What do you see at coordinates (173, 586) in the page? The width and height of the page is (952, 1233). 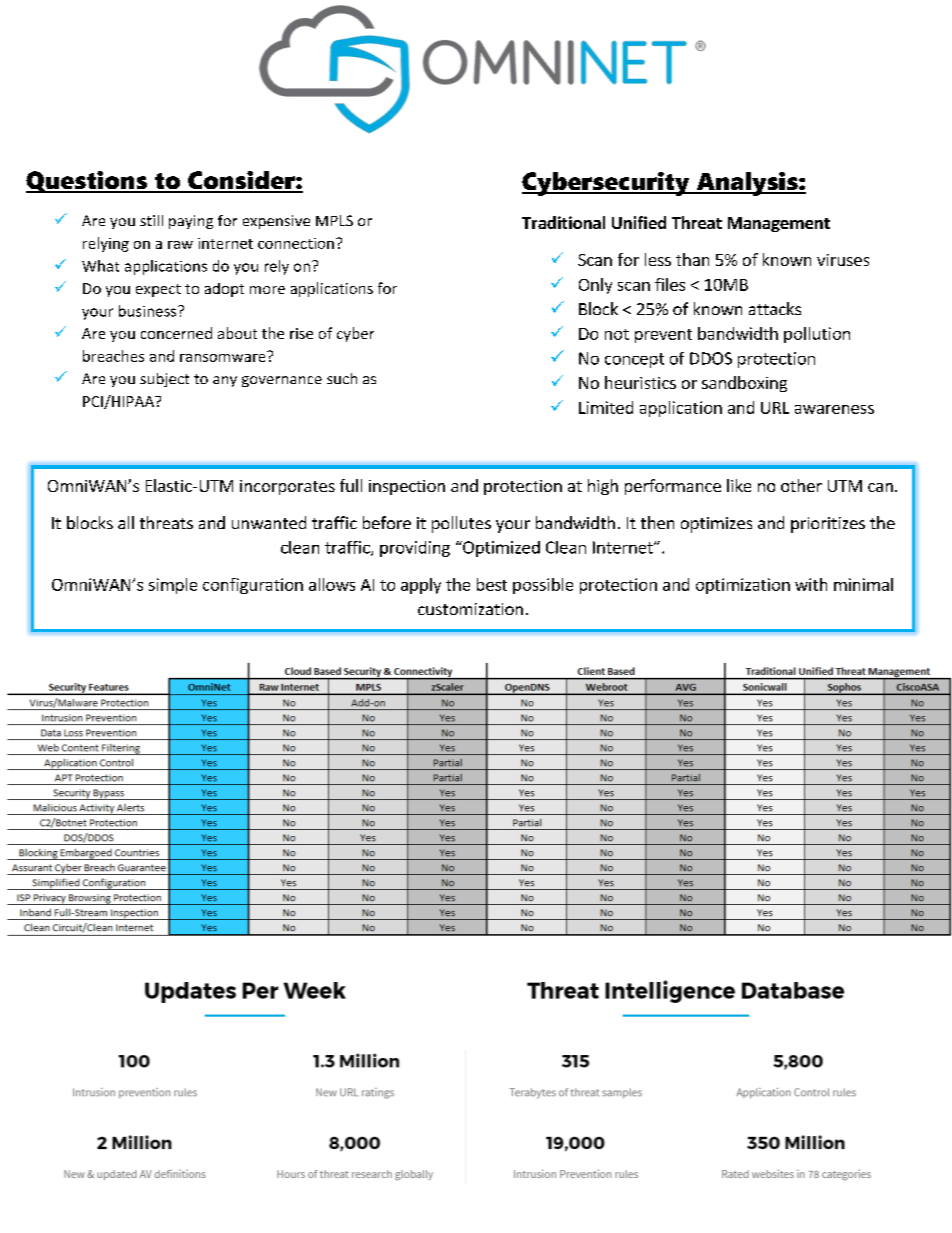 I see `simple` at bounding box center [173, 586].
